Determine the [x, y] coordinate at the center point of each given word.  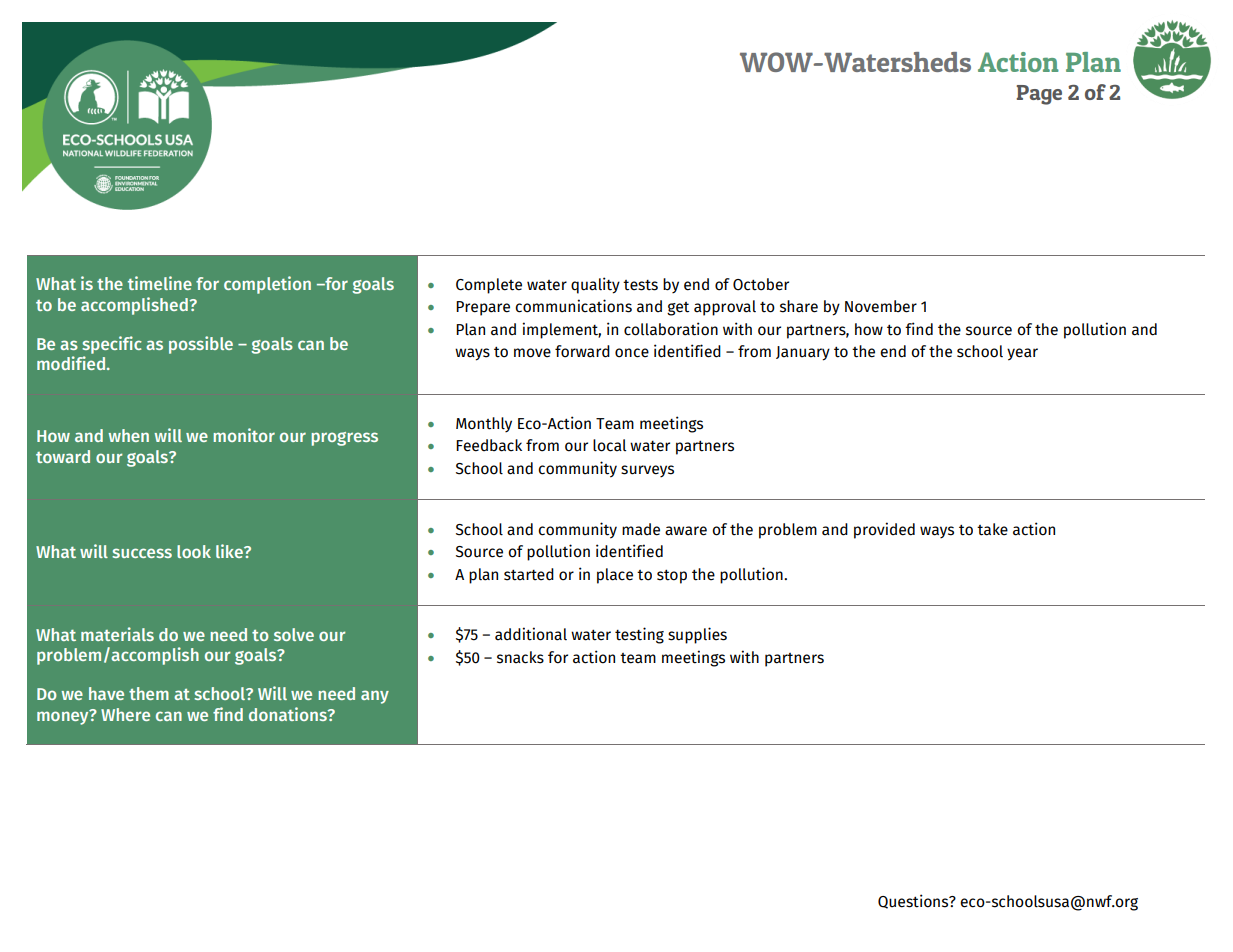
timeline [160, 283]
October [761, 284]
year [1022, 354]
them [149, 693]
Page [1039, 95]
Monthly [484, 424]
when [128, 435]
